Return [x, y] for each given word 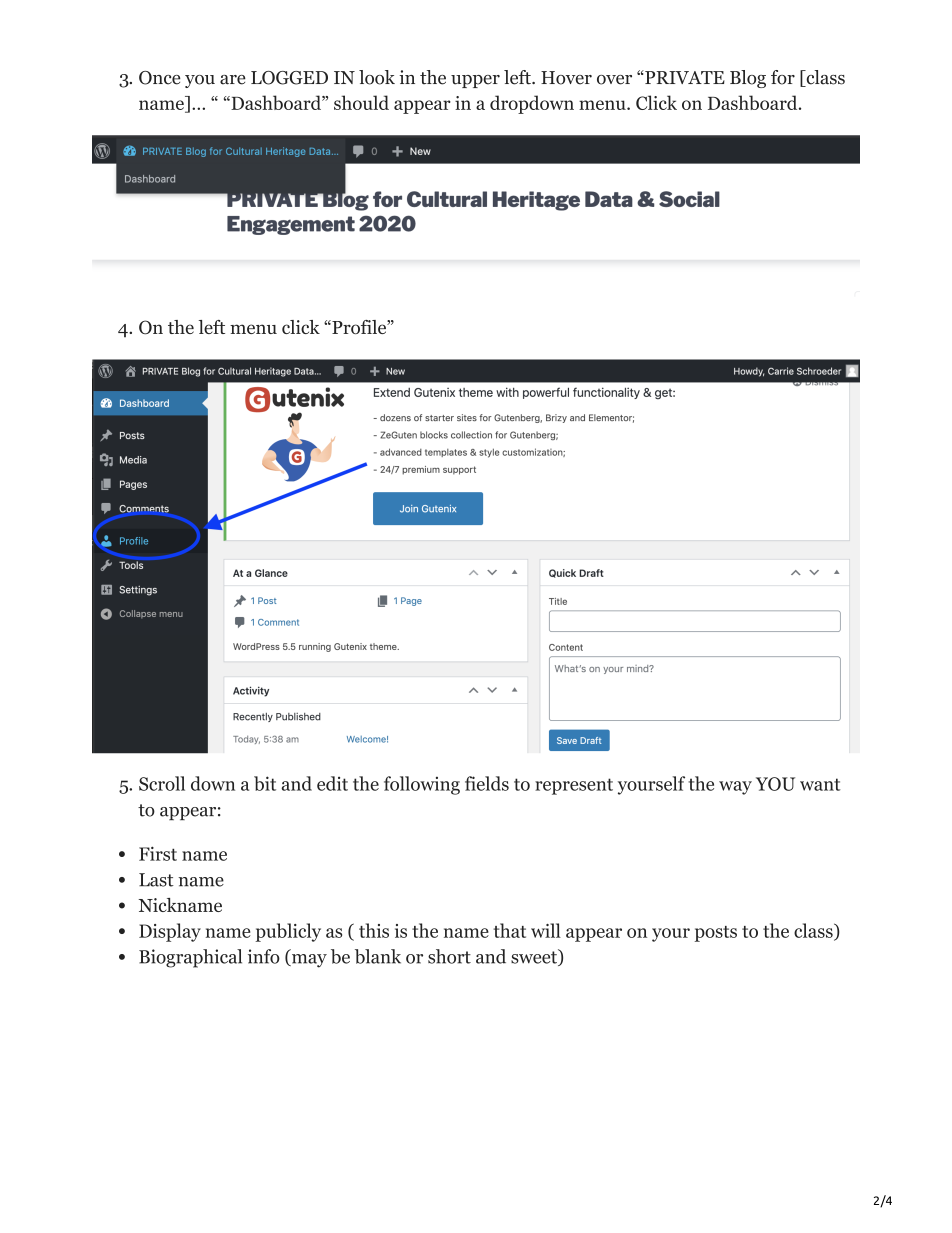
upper [475, 81]
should [361, 102]
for [783, 77]
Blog [748, 79]
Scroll [162, 783]
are [233, 80]
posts [716, 934]
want [820, 784]
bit [265, 783]
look [377, 77]
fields [487, 783]
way [735, 788]
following [422, 785]
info [264, 956]
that [509, 930]
